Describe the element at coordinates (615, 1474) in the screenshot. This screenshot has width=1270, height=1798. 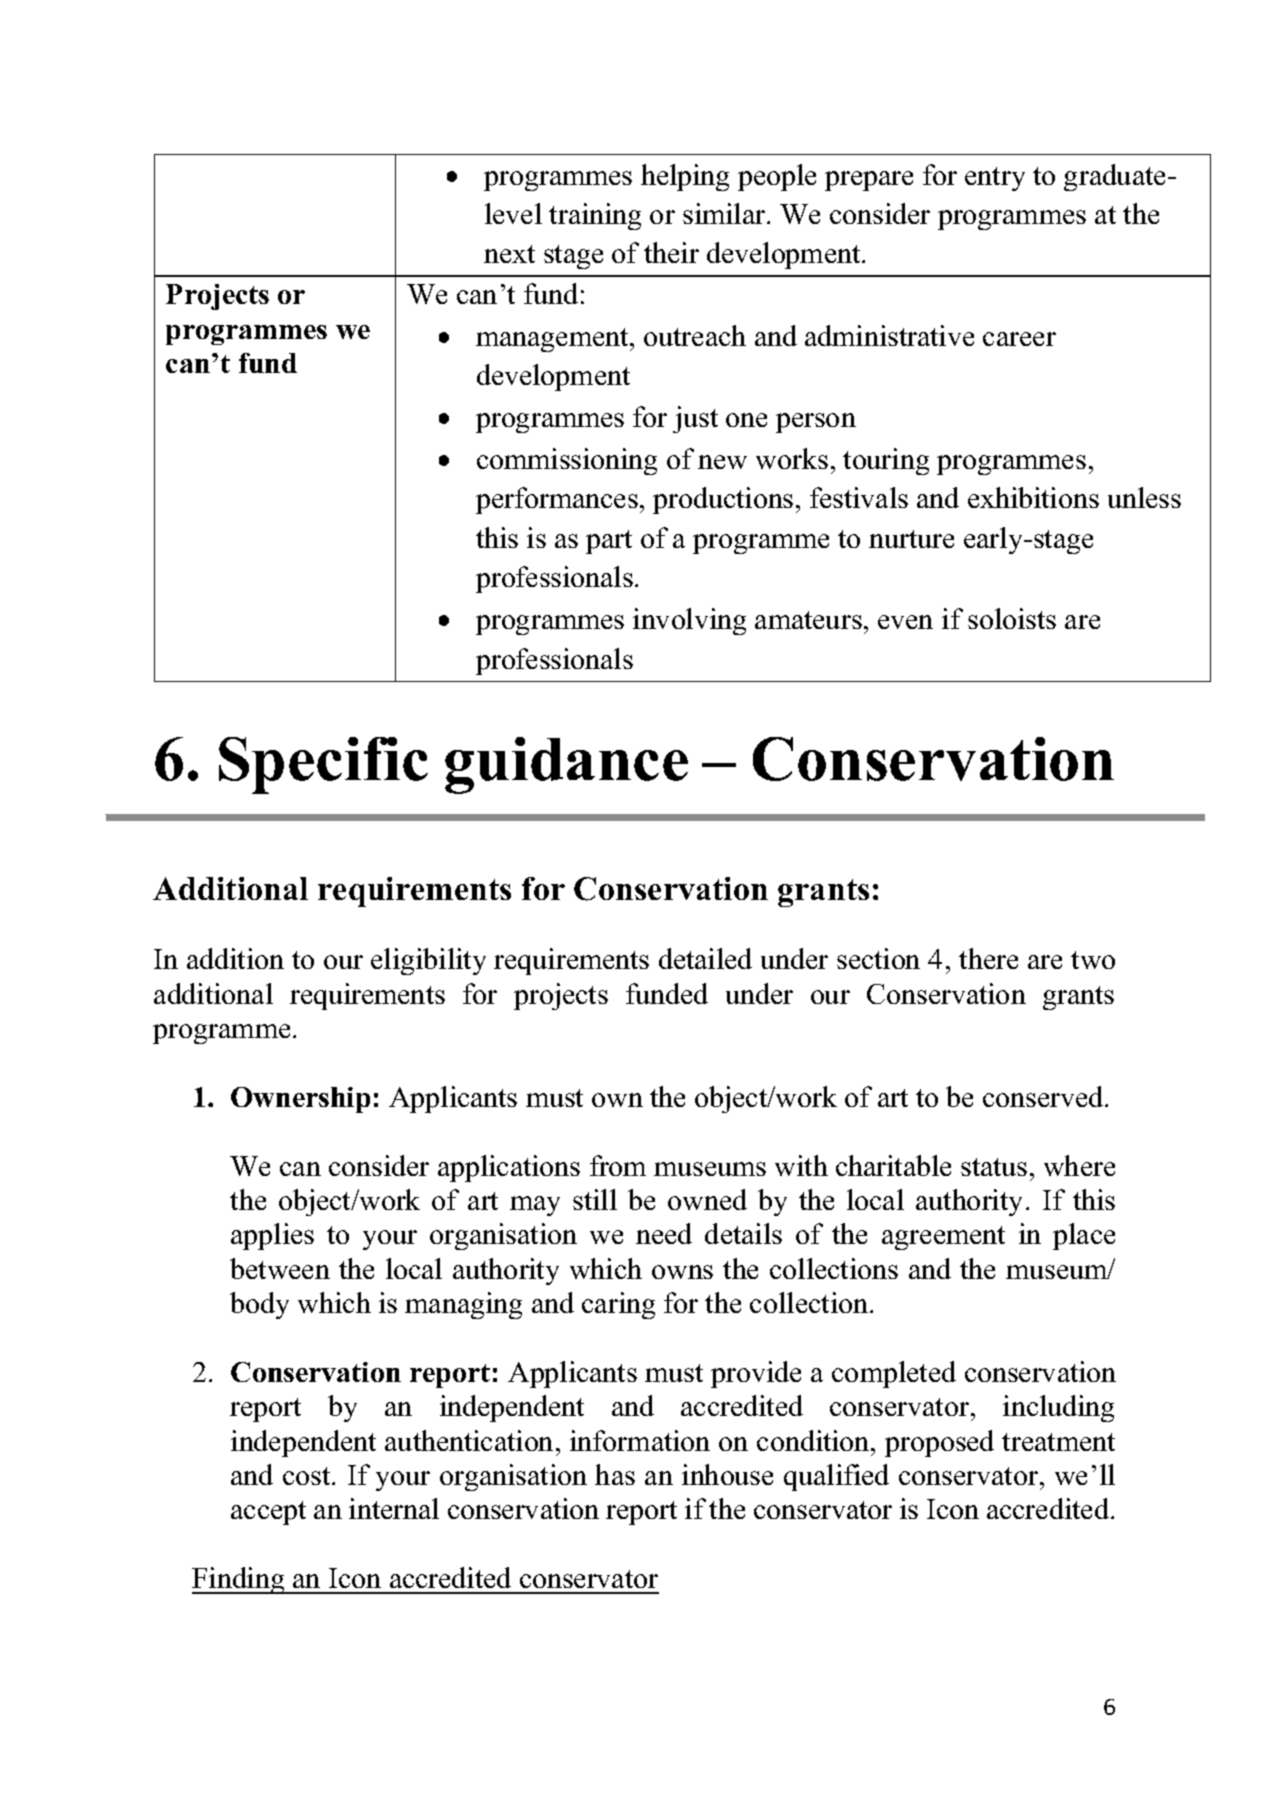
I see `has` at that location.
